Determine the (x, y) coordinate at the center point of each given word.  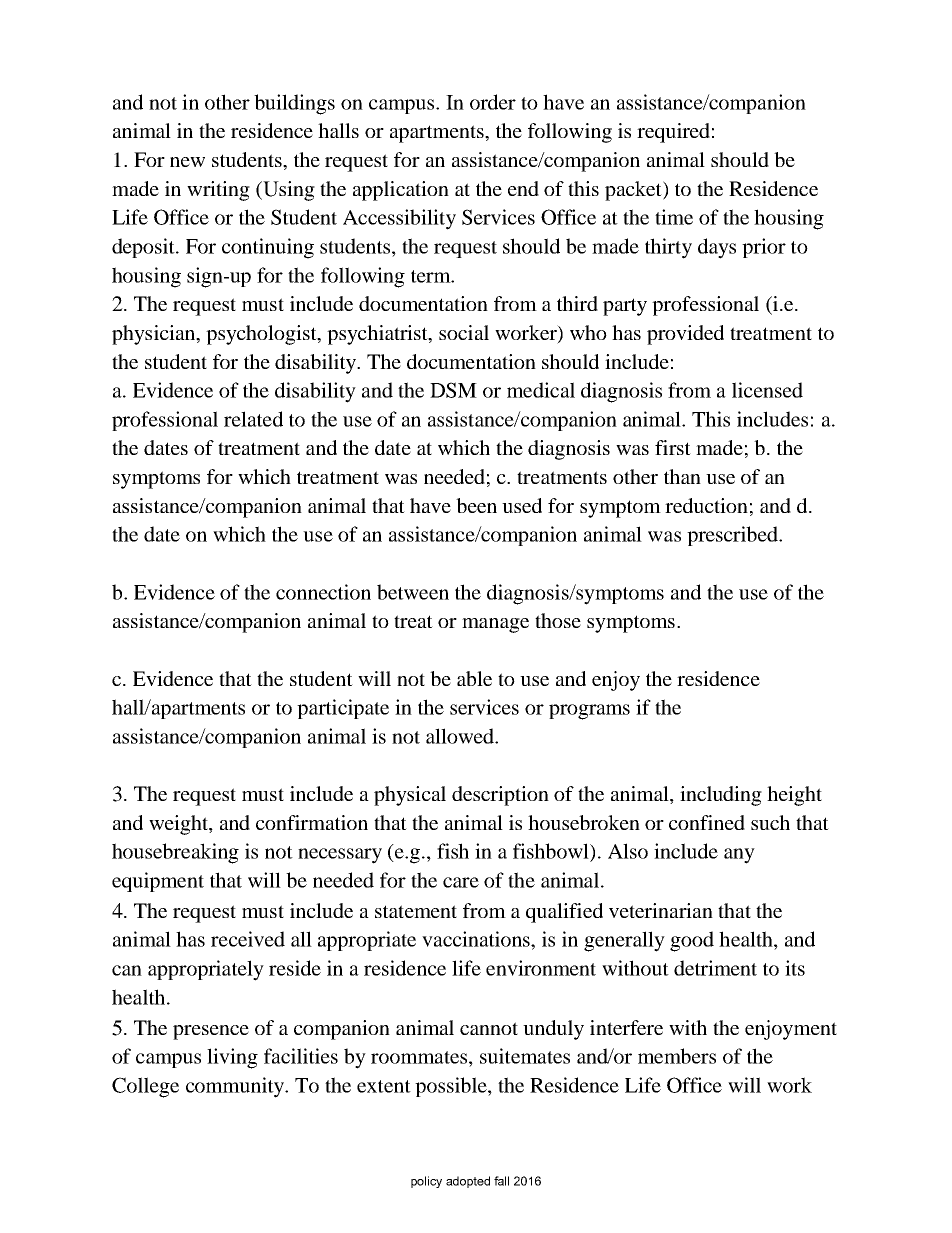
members (677, 1056)
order (493, 102)
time (674, 217)
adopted (468, 1182)
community (236, 1087)
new (187, 162)
